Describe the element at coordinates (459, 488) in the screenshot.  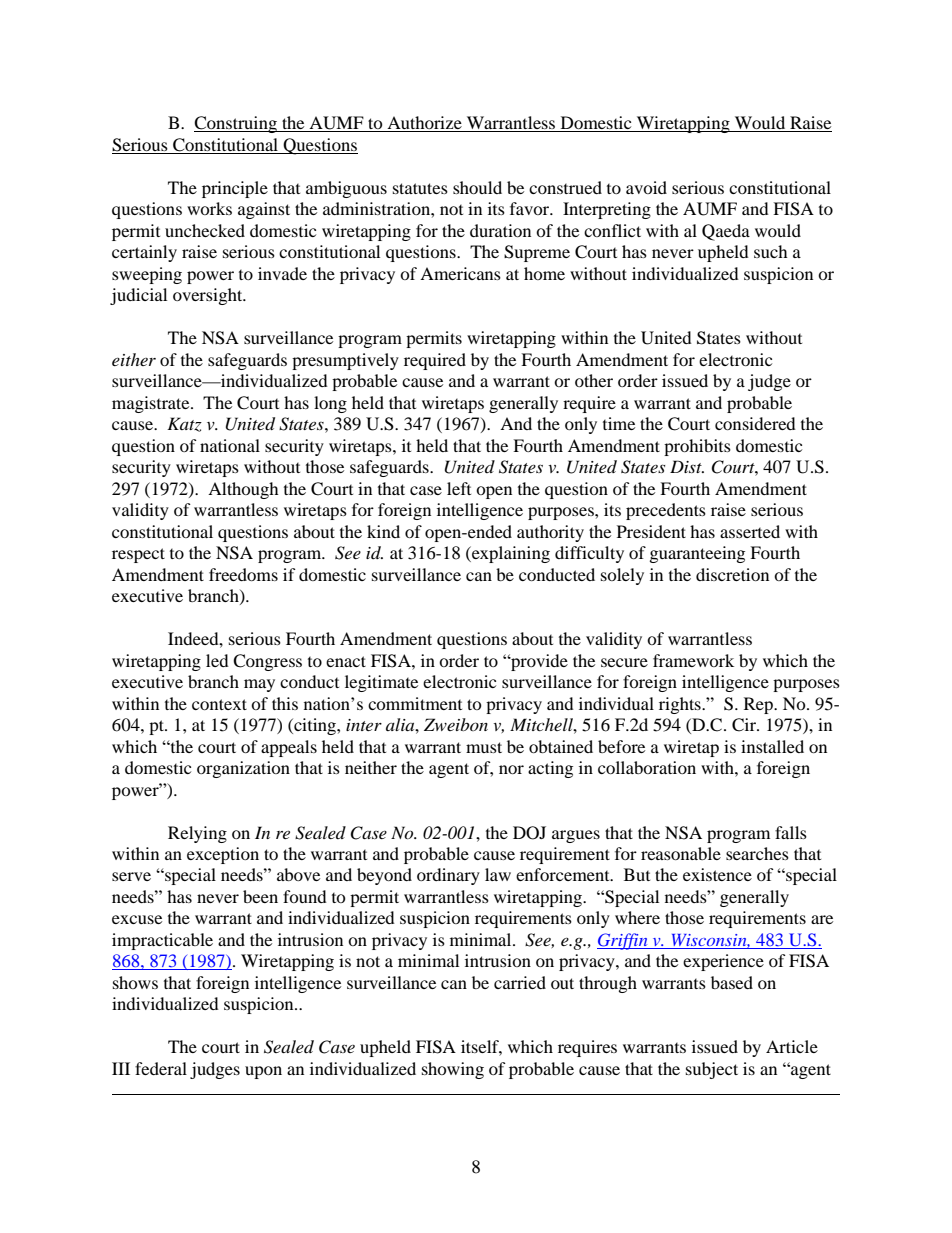
I see `left` at that location.
